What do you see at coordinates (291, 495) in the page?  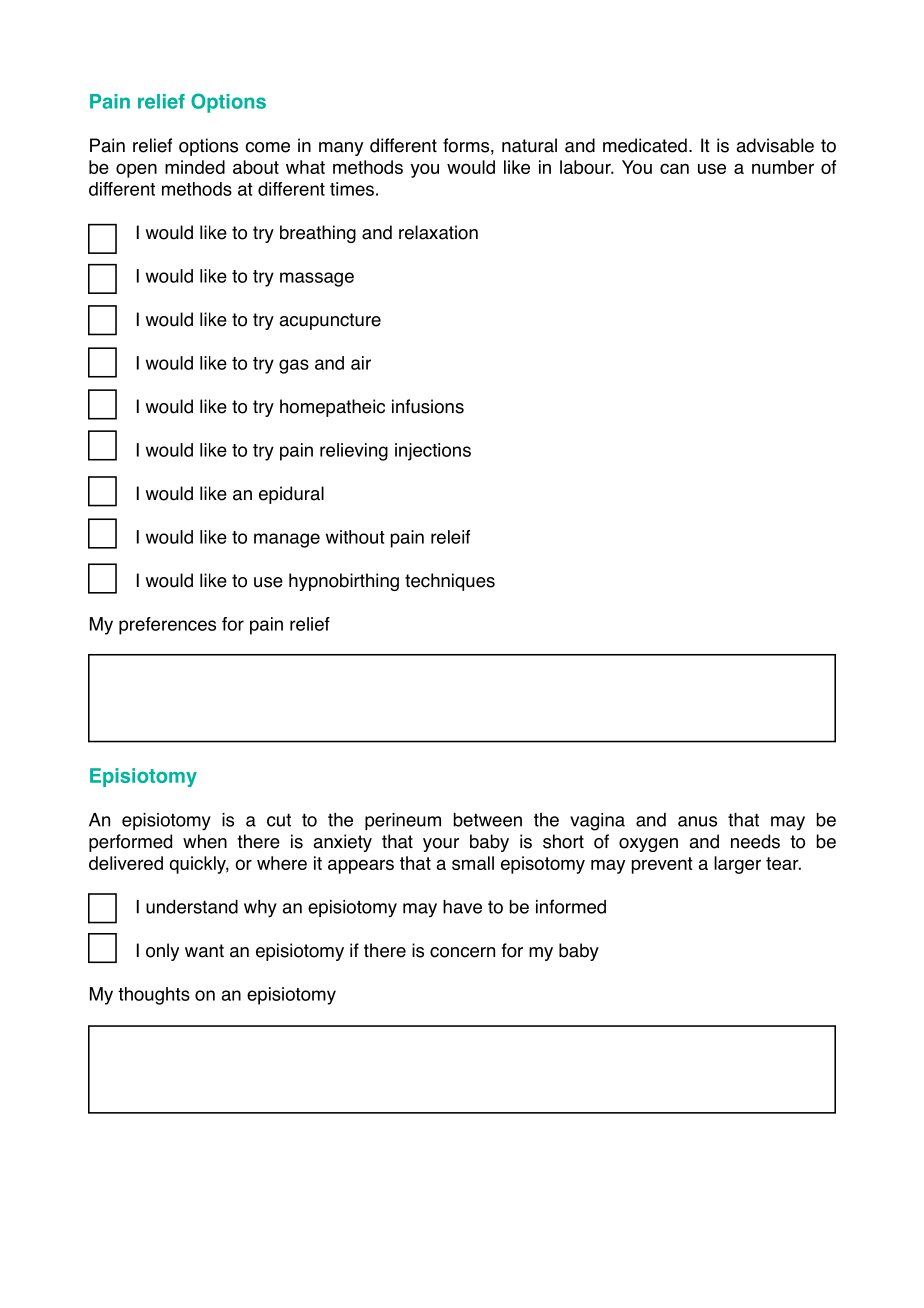 I see `epidural` at bounding box center [291, 495].
